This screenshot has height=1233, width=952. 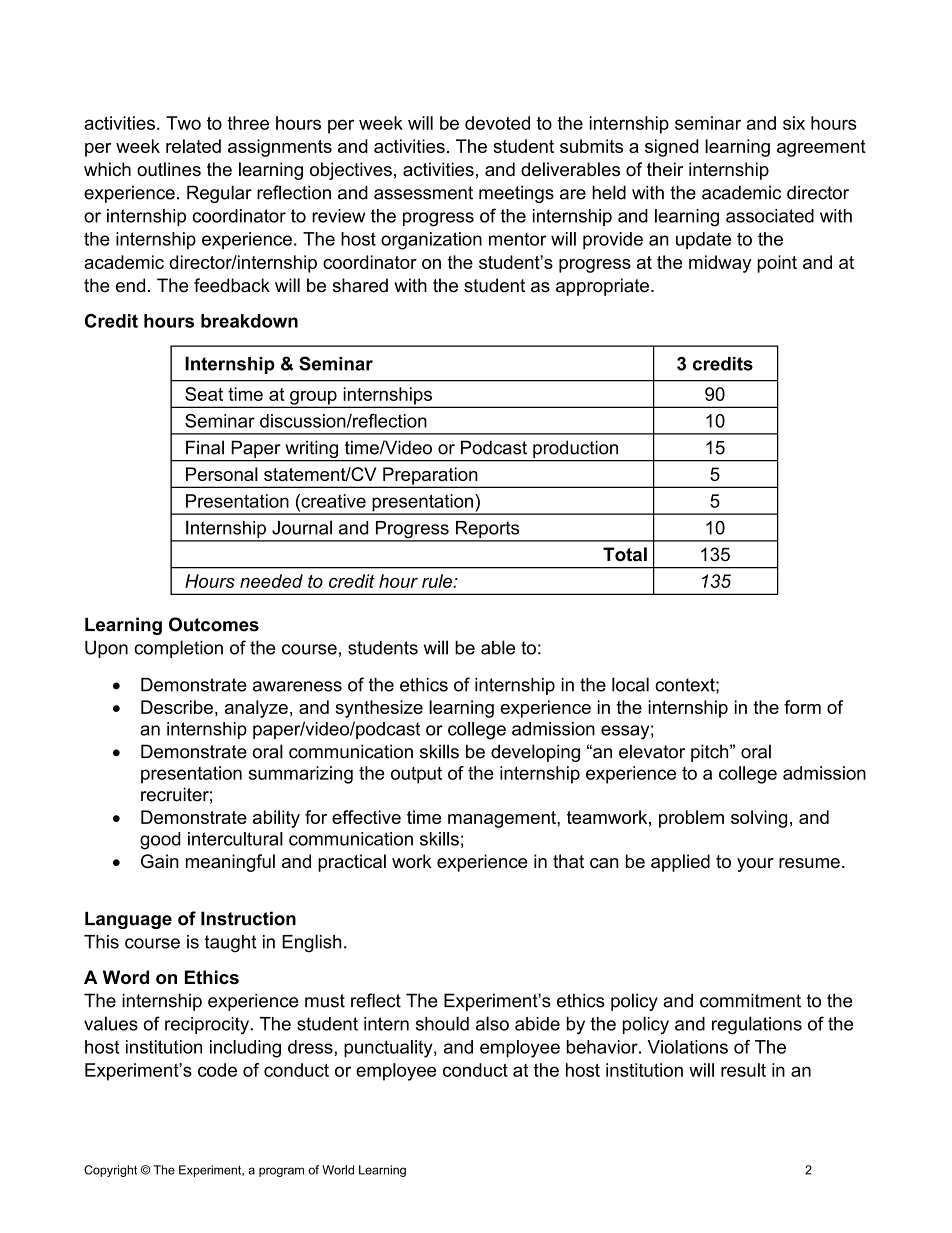 I want to click on Total, so click(x=625, y=554).
